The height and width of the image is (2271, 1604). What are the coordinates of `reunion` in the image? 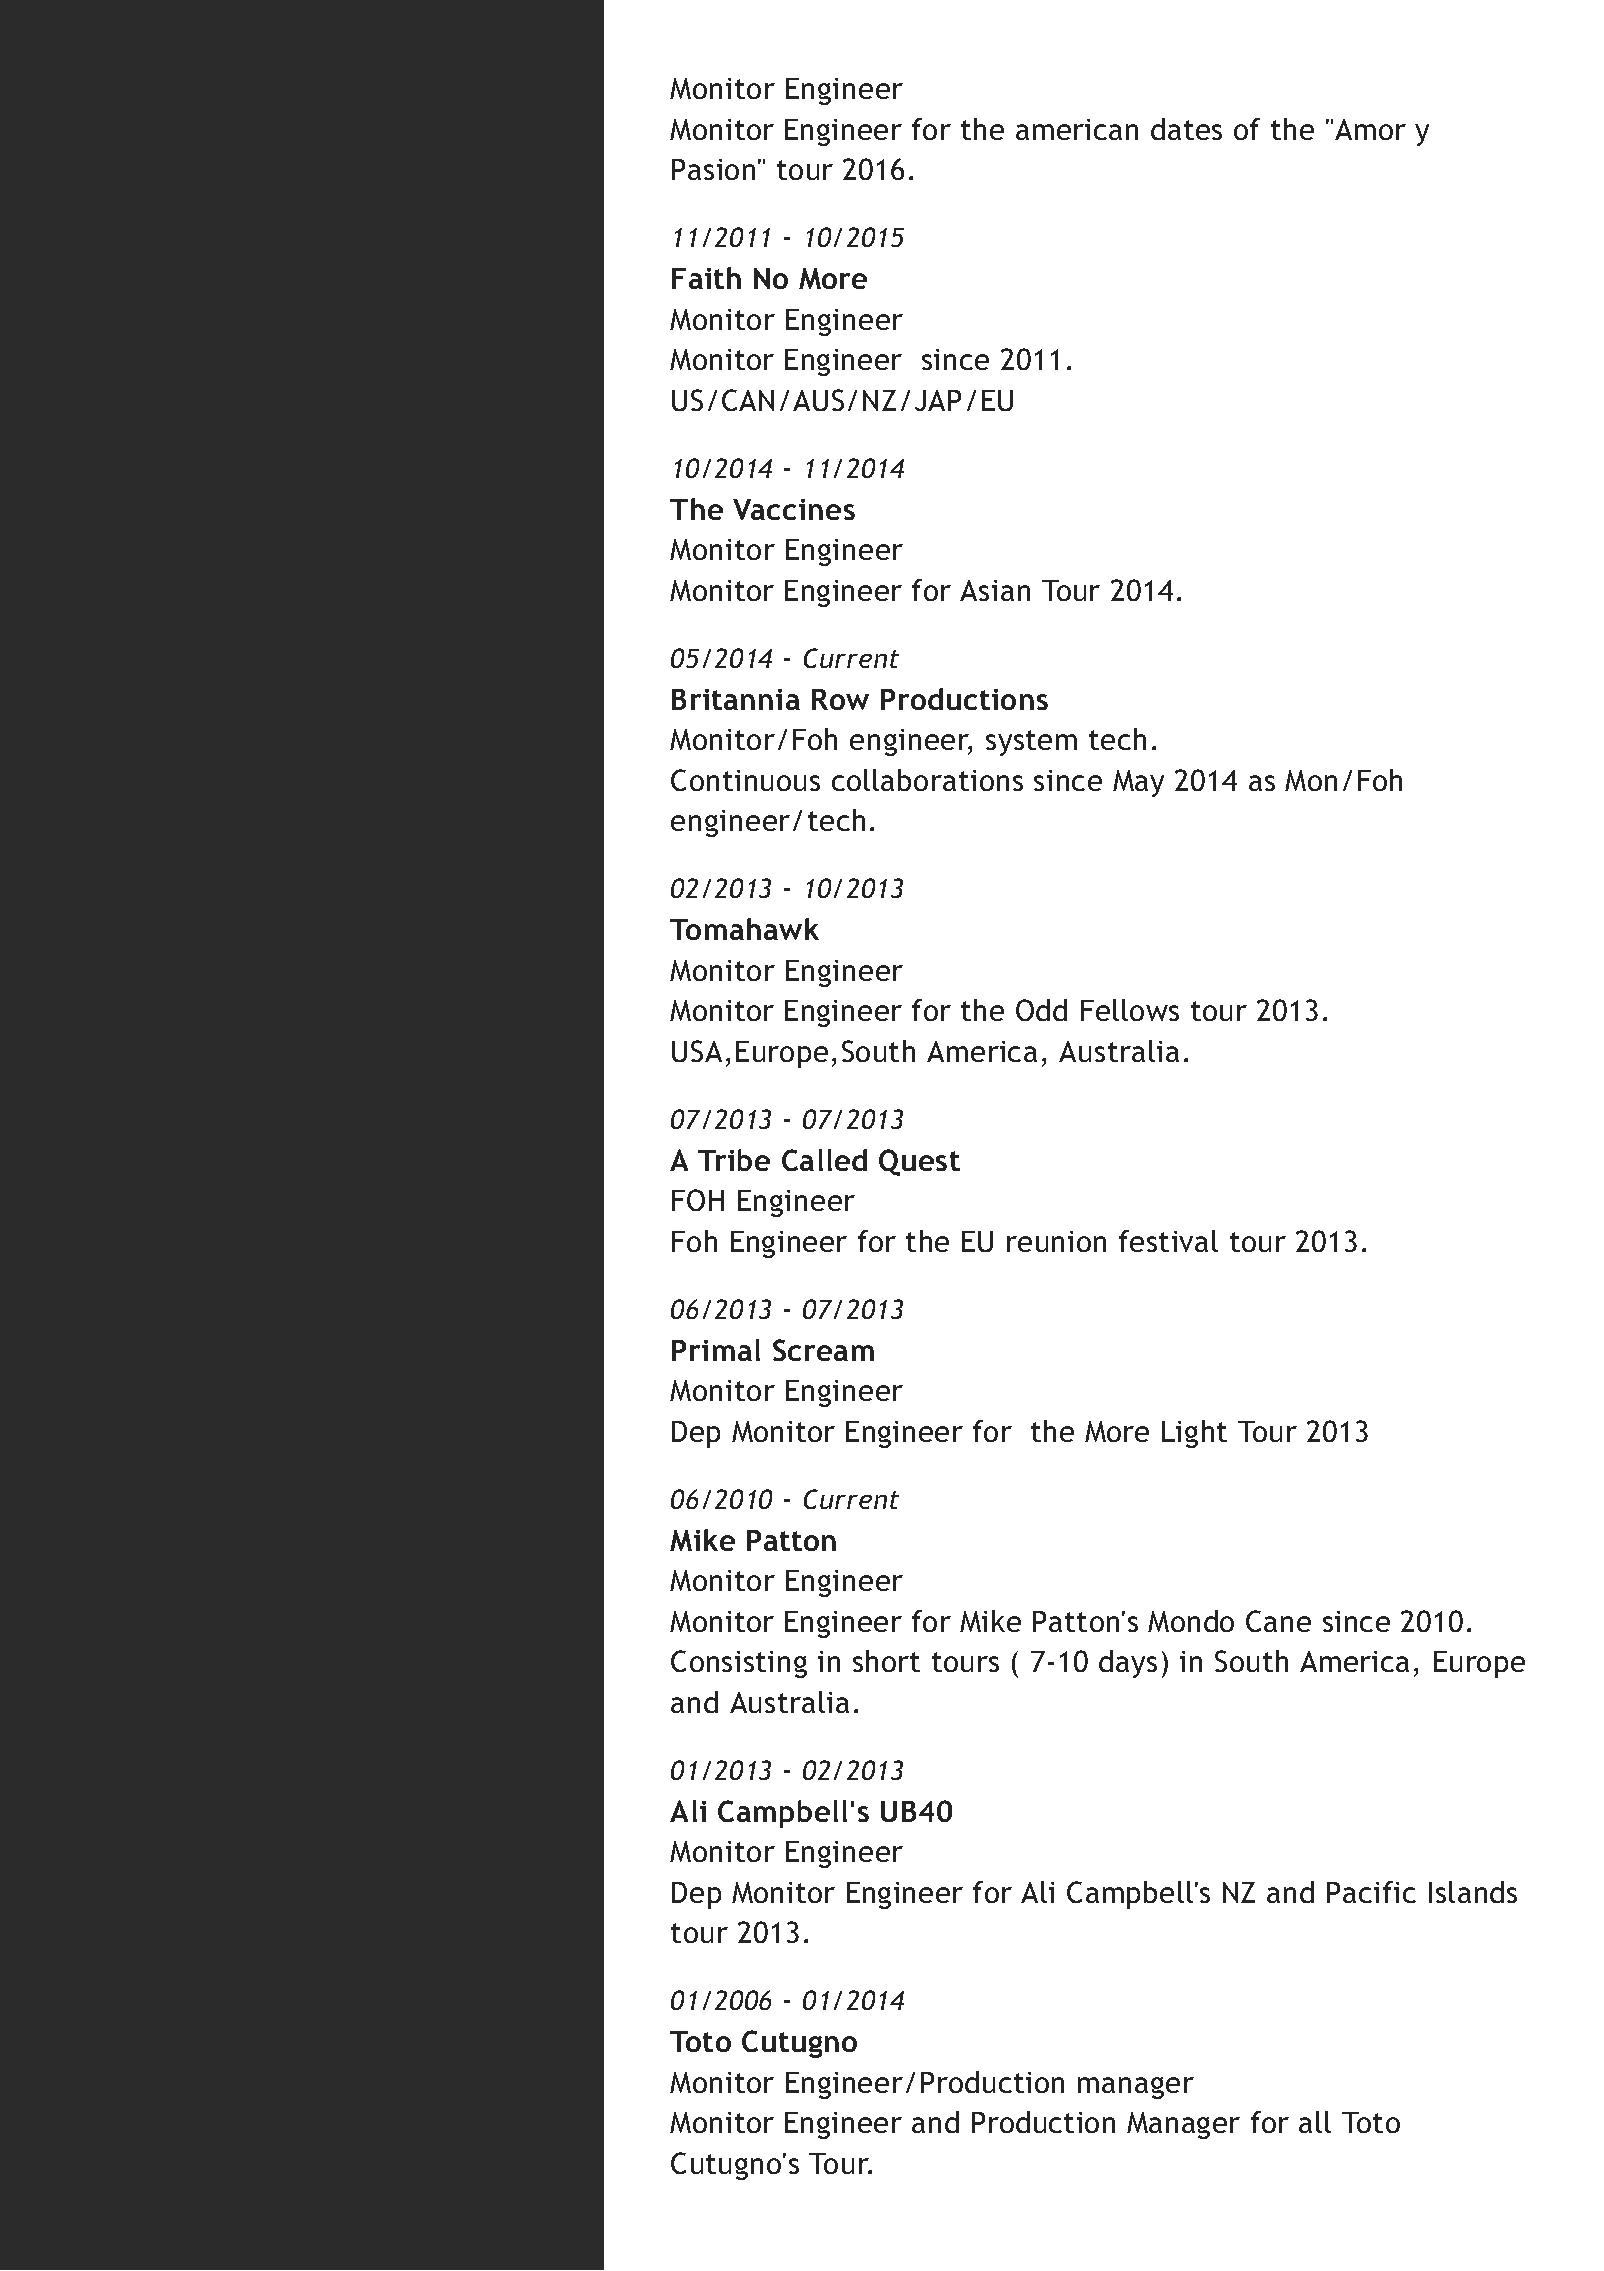 It's located at (1056, 1241).
